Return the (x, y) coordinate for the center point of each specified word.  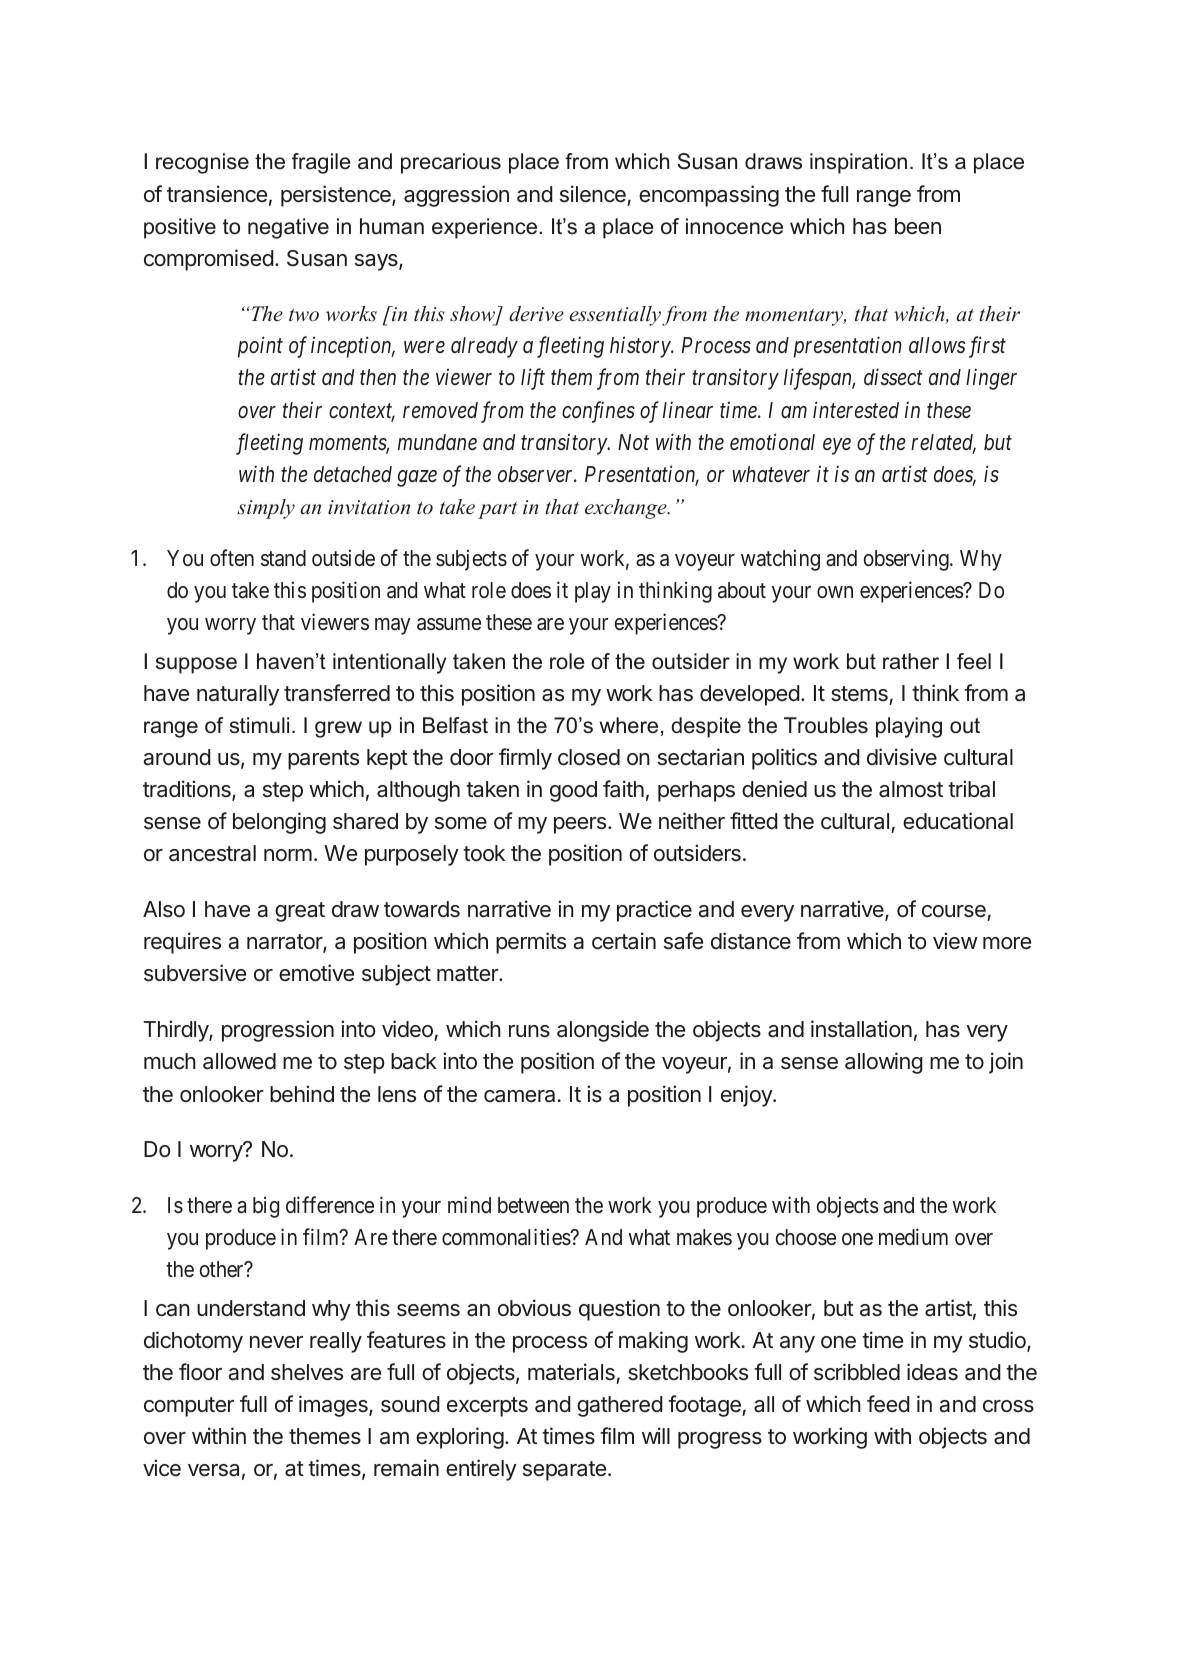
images (334, 1406)
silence (593, 194)
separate (564, 1471)
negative (288, 228)
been (918, 226)
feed (888, 1404)
